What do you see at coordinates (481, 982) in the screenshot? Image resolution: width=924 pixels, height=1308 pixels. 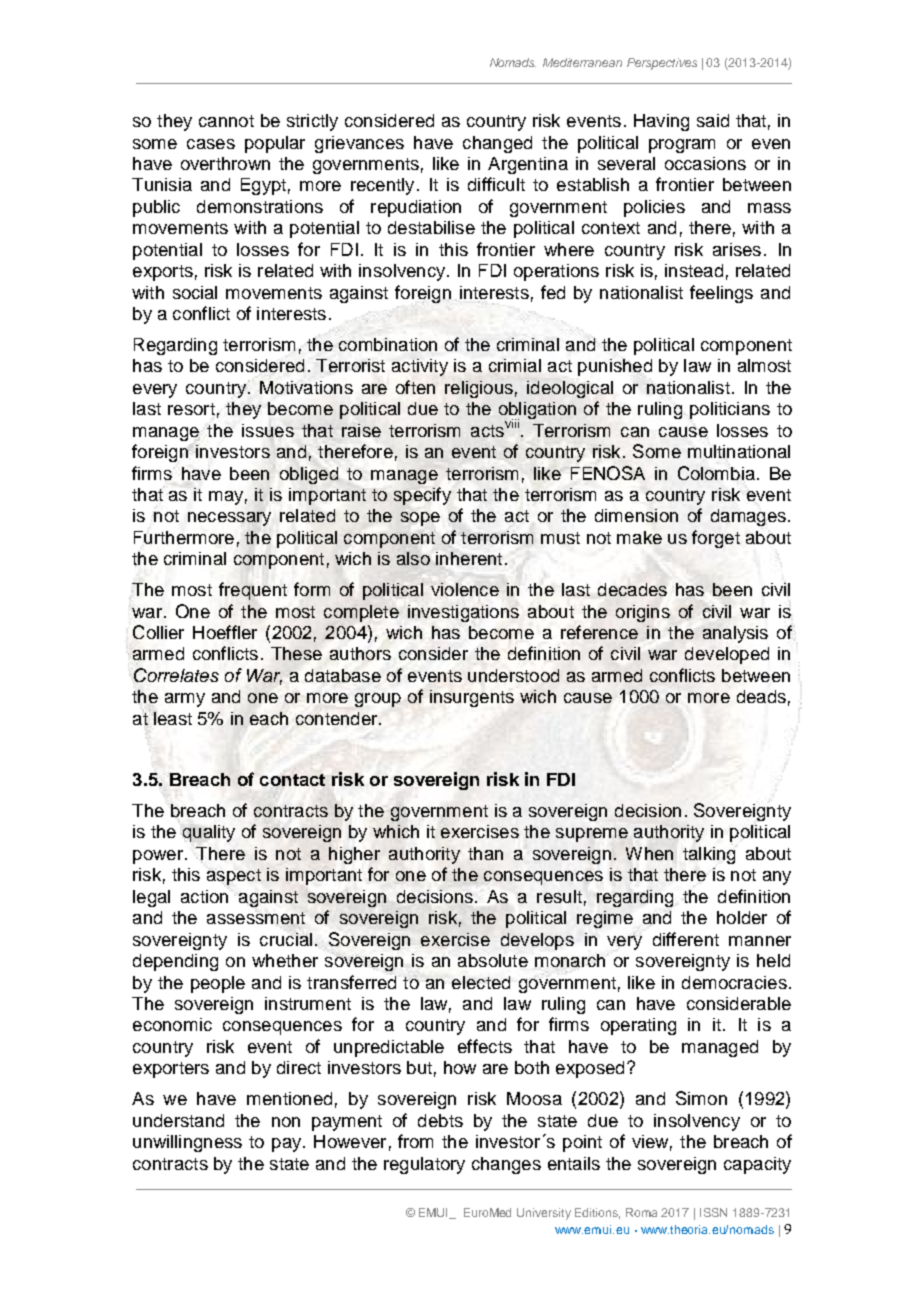 I see `elected` at bounding box center [481, 982].
